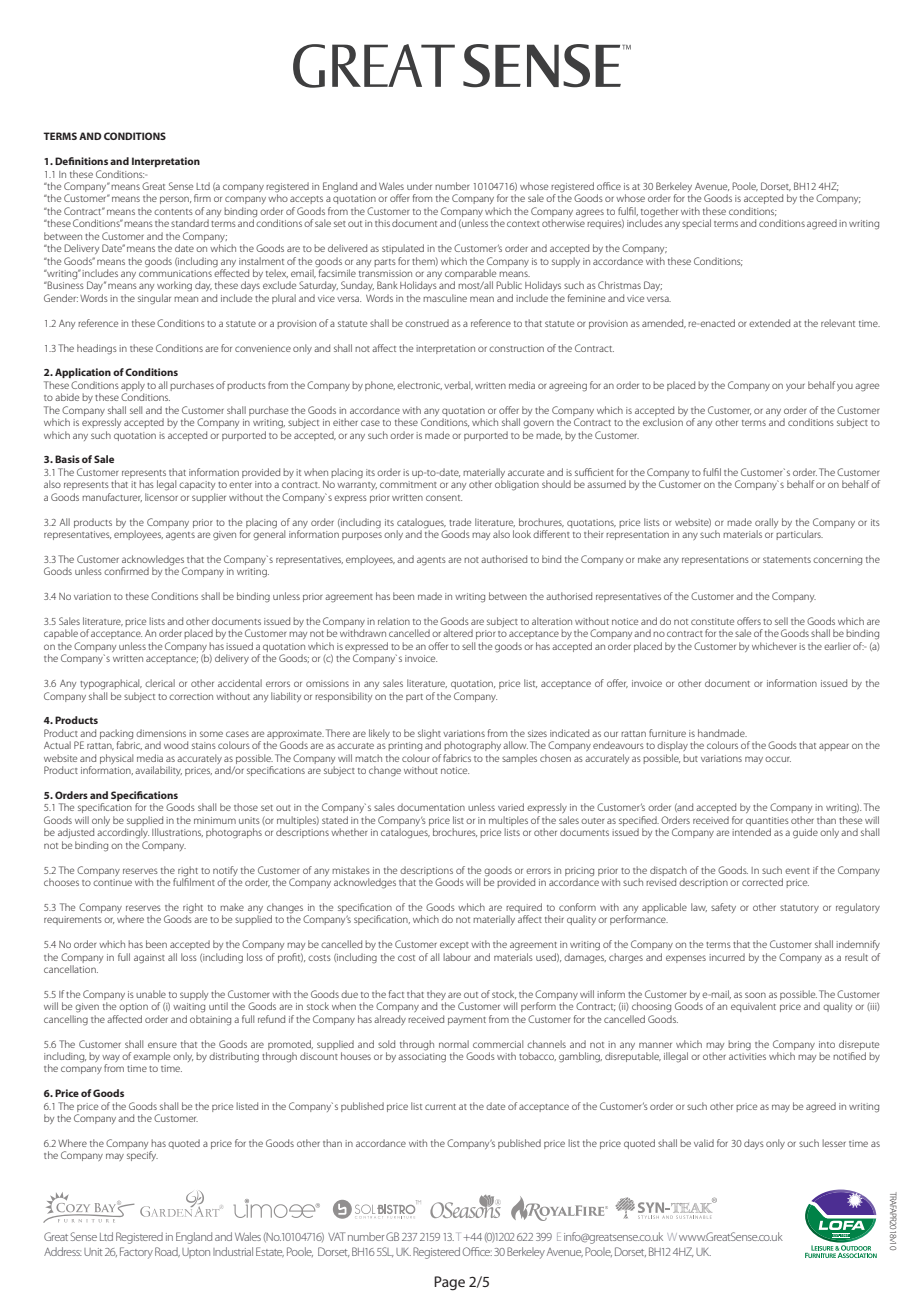  What do you see at coordinates (696, 224) in the page?
I see `special` at bounding box center [696, 224].
